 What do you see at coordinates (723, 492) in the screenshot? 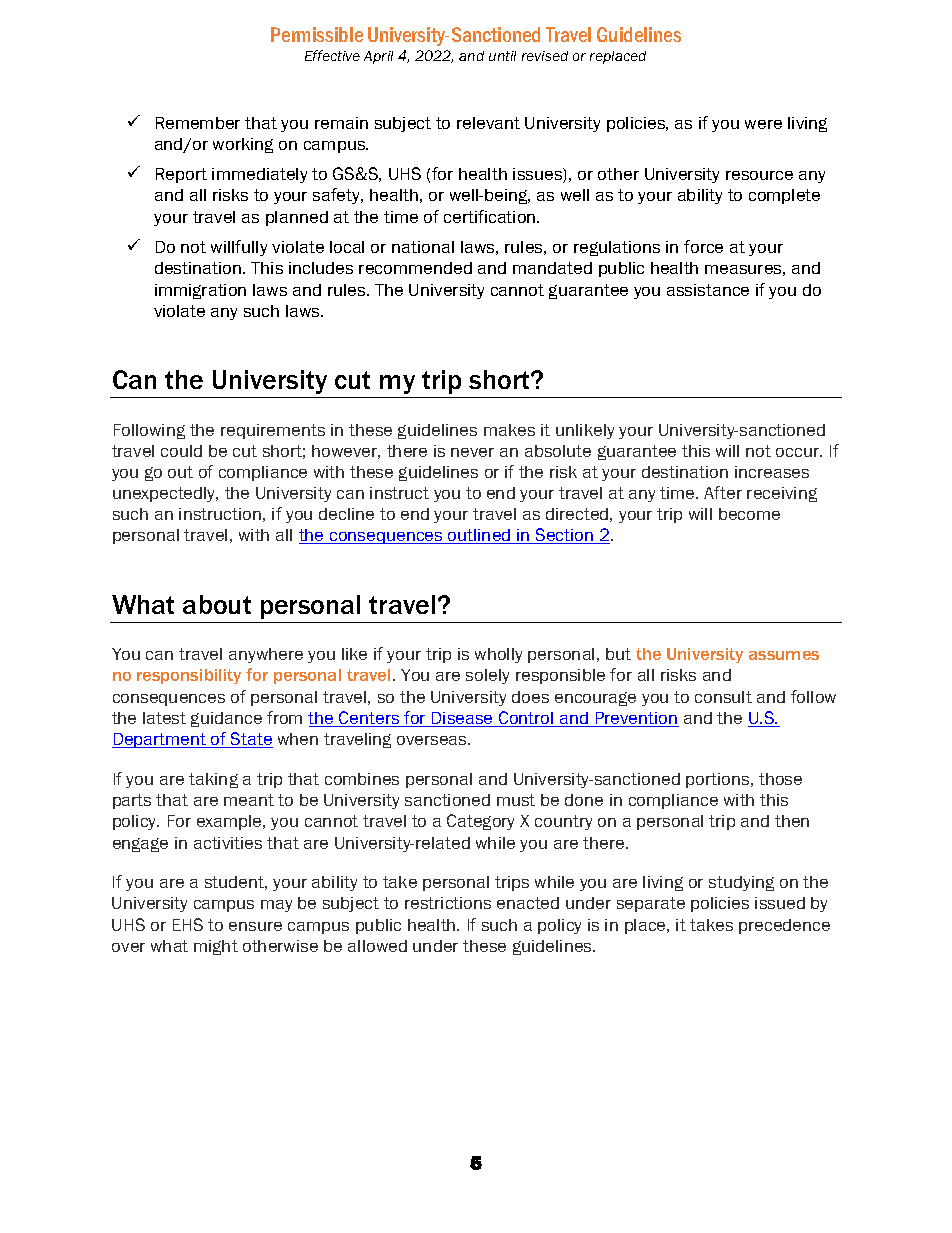
I see `After` at bounding box center [723, 492].
